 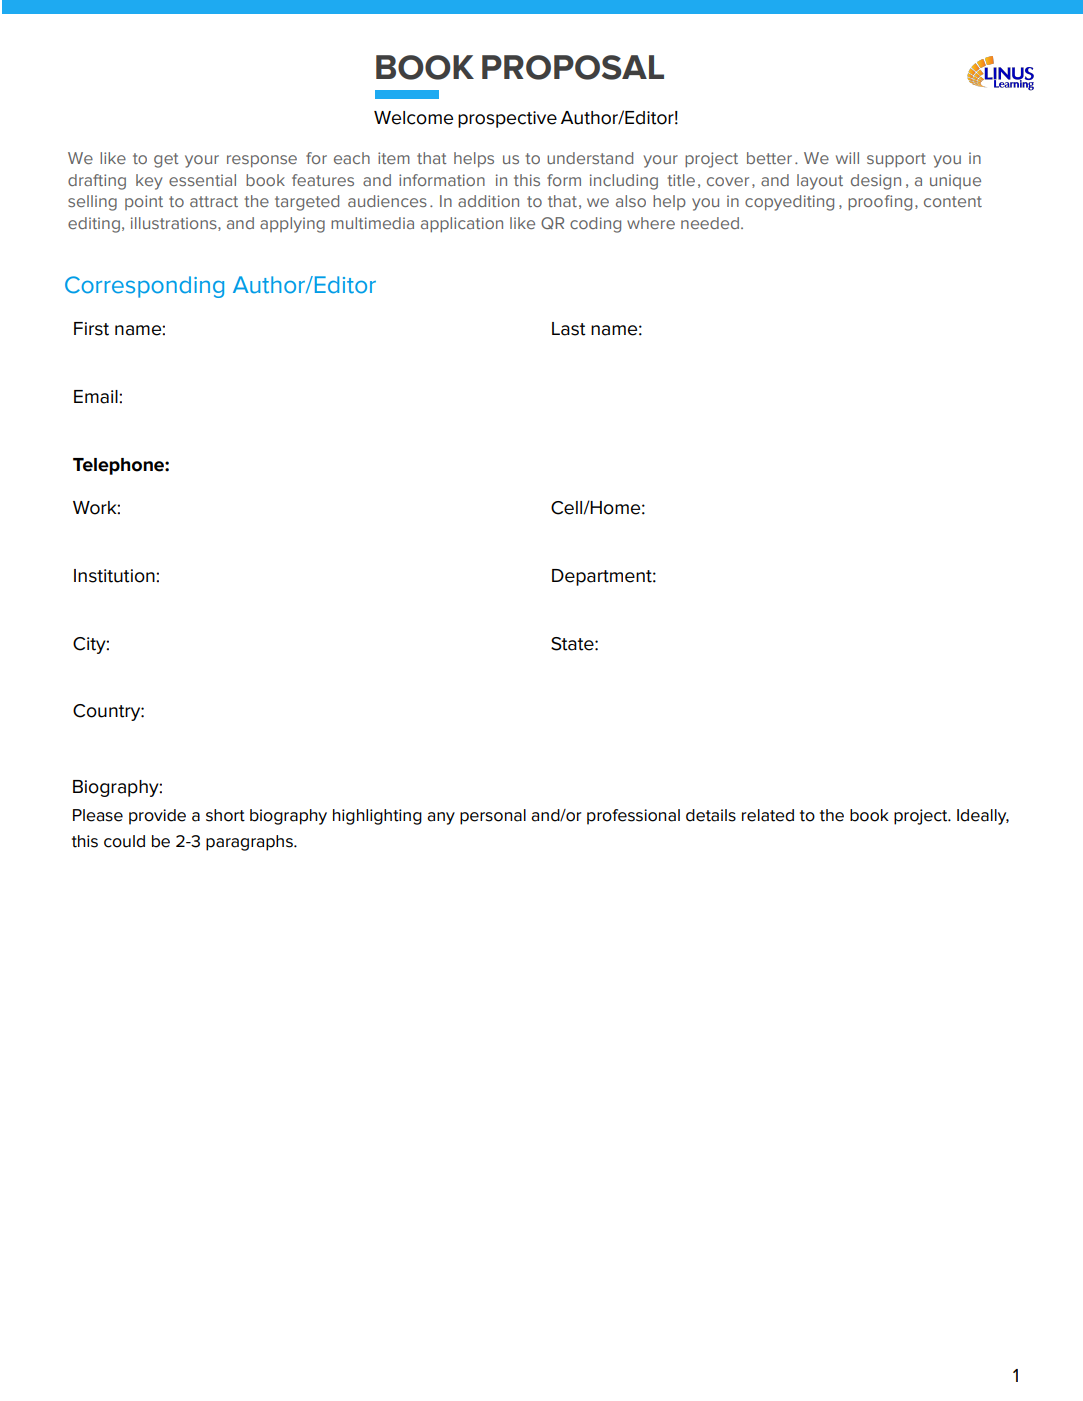 What do you see at coordinates (441, 818) in the page?
I see `any` at bounding box center [441, 818].
